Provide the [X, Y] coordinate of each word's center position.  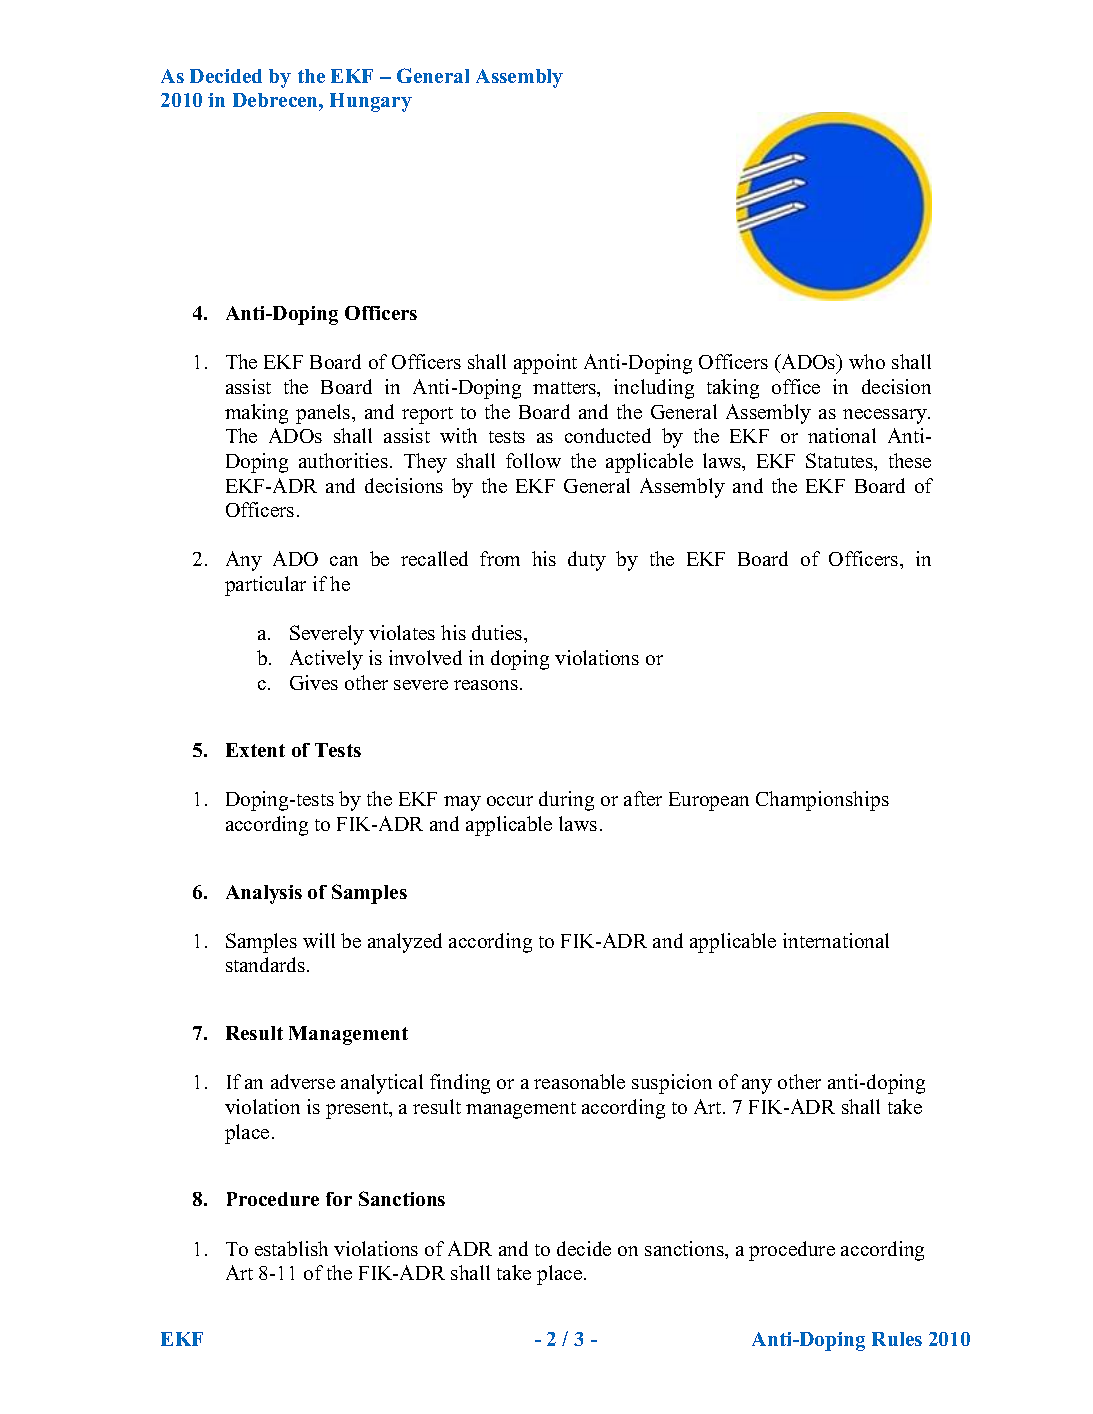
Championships [822, 801]
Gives [314, 682]
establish [291, 1248]
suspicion [672, 1084]
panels [324, 414]
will [319, 940]
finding [460, 1084]
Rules [897, 1339]
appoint [545, 364]
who [867, 361]
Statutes [841, 462]
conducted [608, 435]
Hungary [371, 102]
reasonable [579, 1081]
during [566, 801]
